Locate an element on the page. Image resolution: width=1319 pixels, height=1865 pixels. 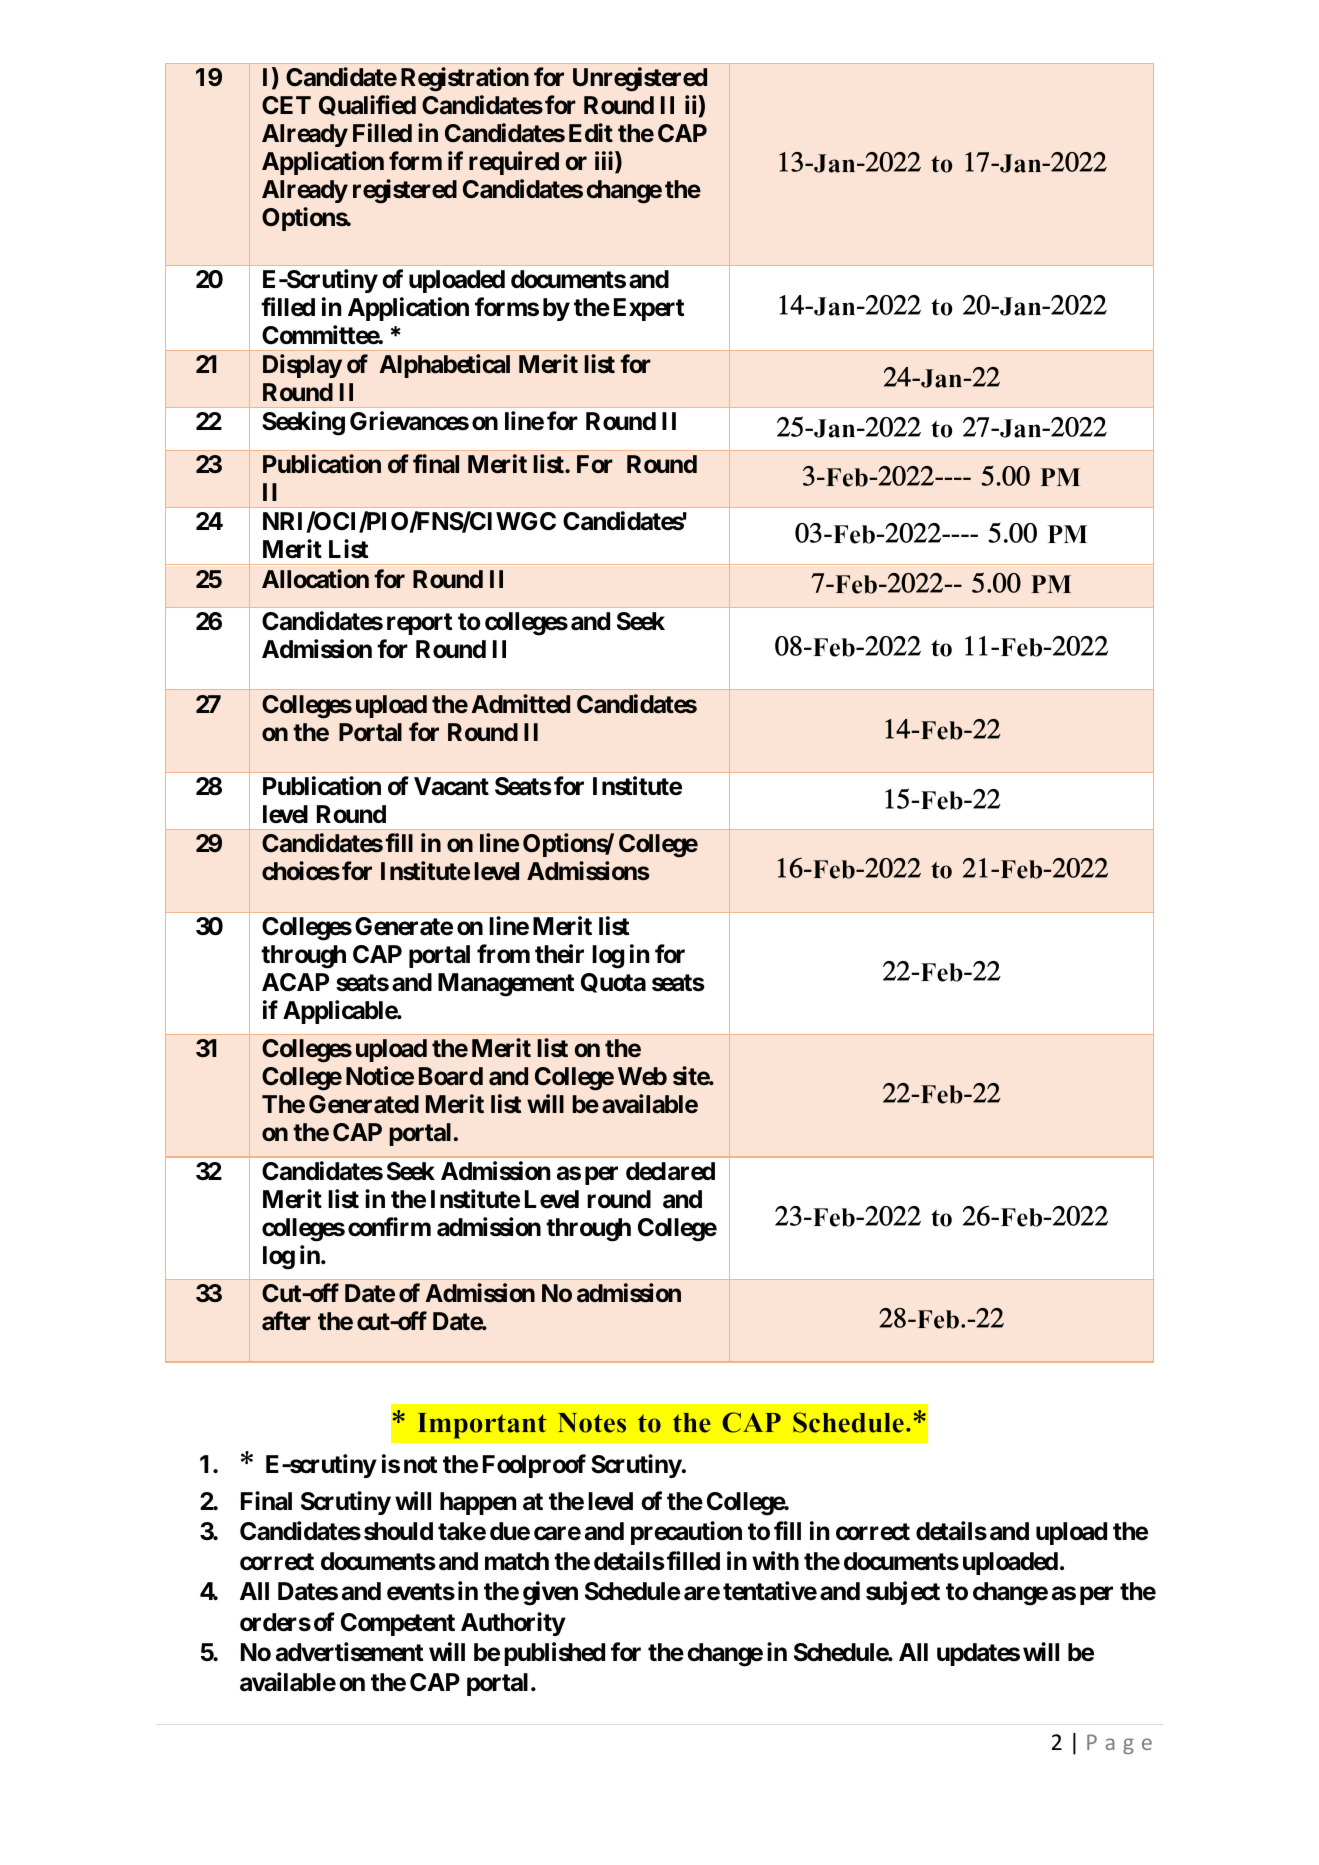
Vacant is located at coordinates (451, 786).
